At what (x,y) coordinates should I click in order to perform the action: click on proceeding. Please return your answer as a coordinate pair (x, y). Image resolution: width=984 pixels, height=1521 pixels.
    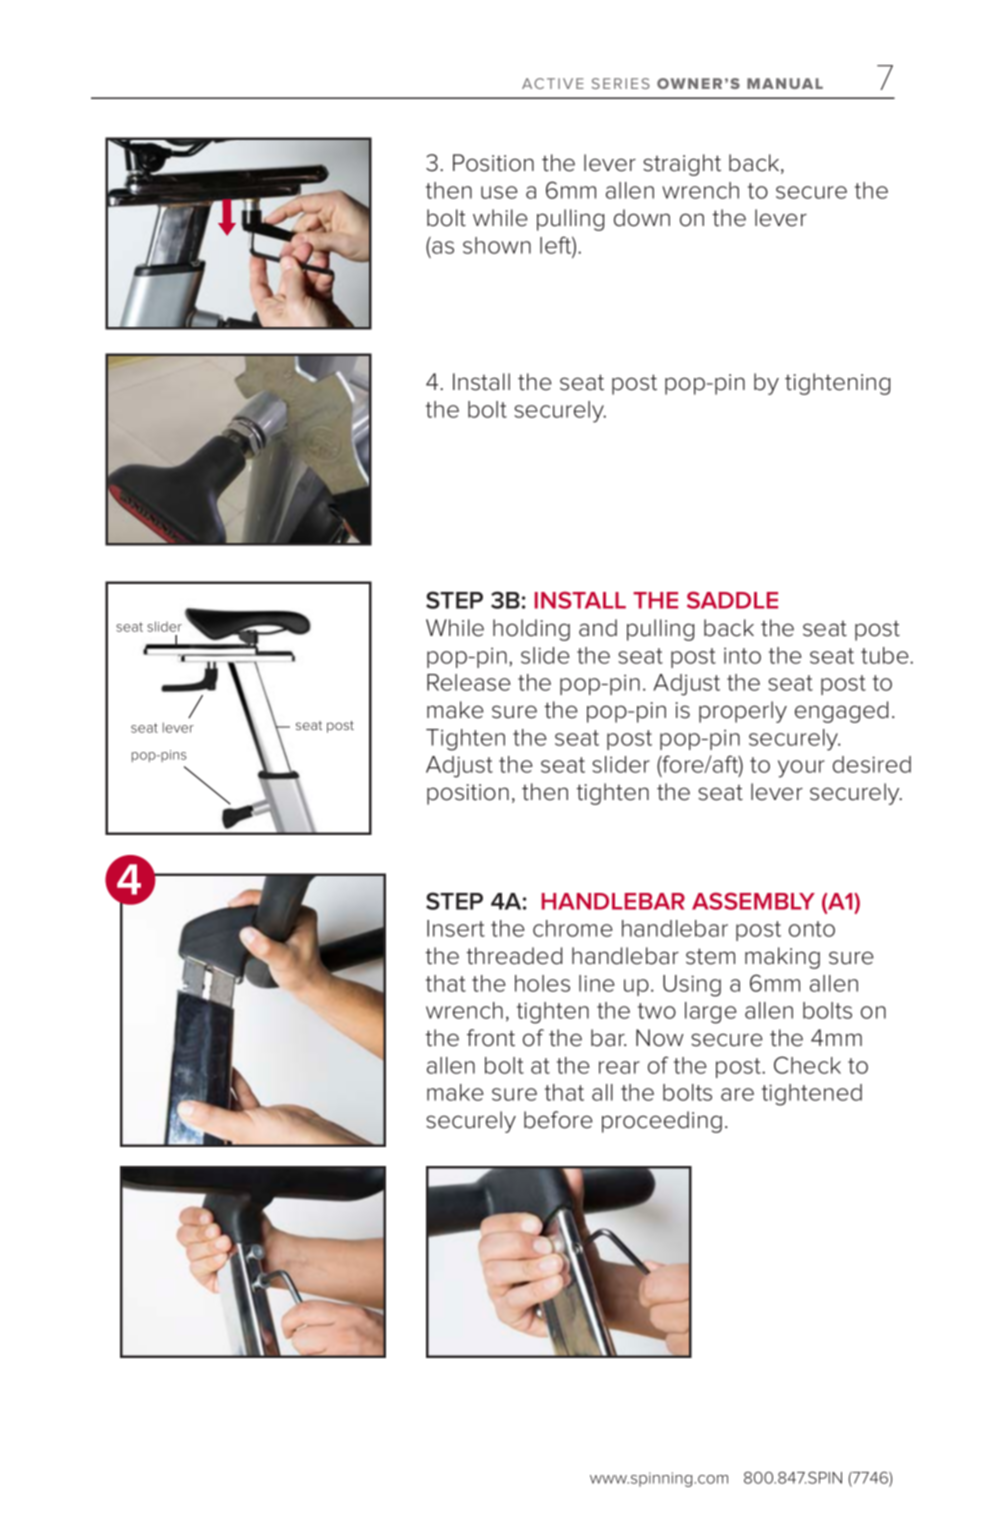
    Looking at the image, I should click on (662, 1122).
